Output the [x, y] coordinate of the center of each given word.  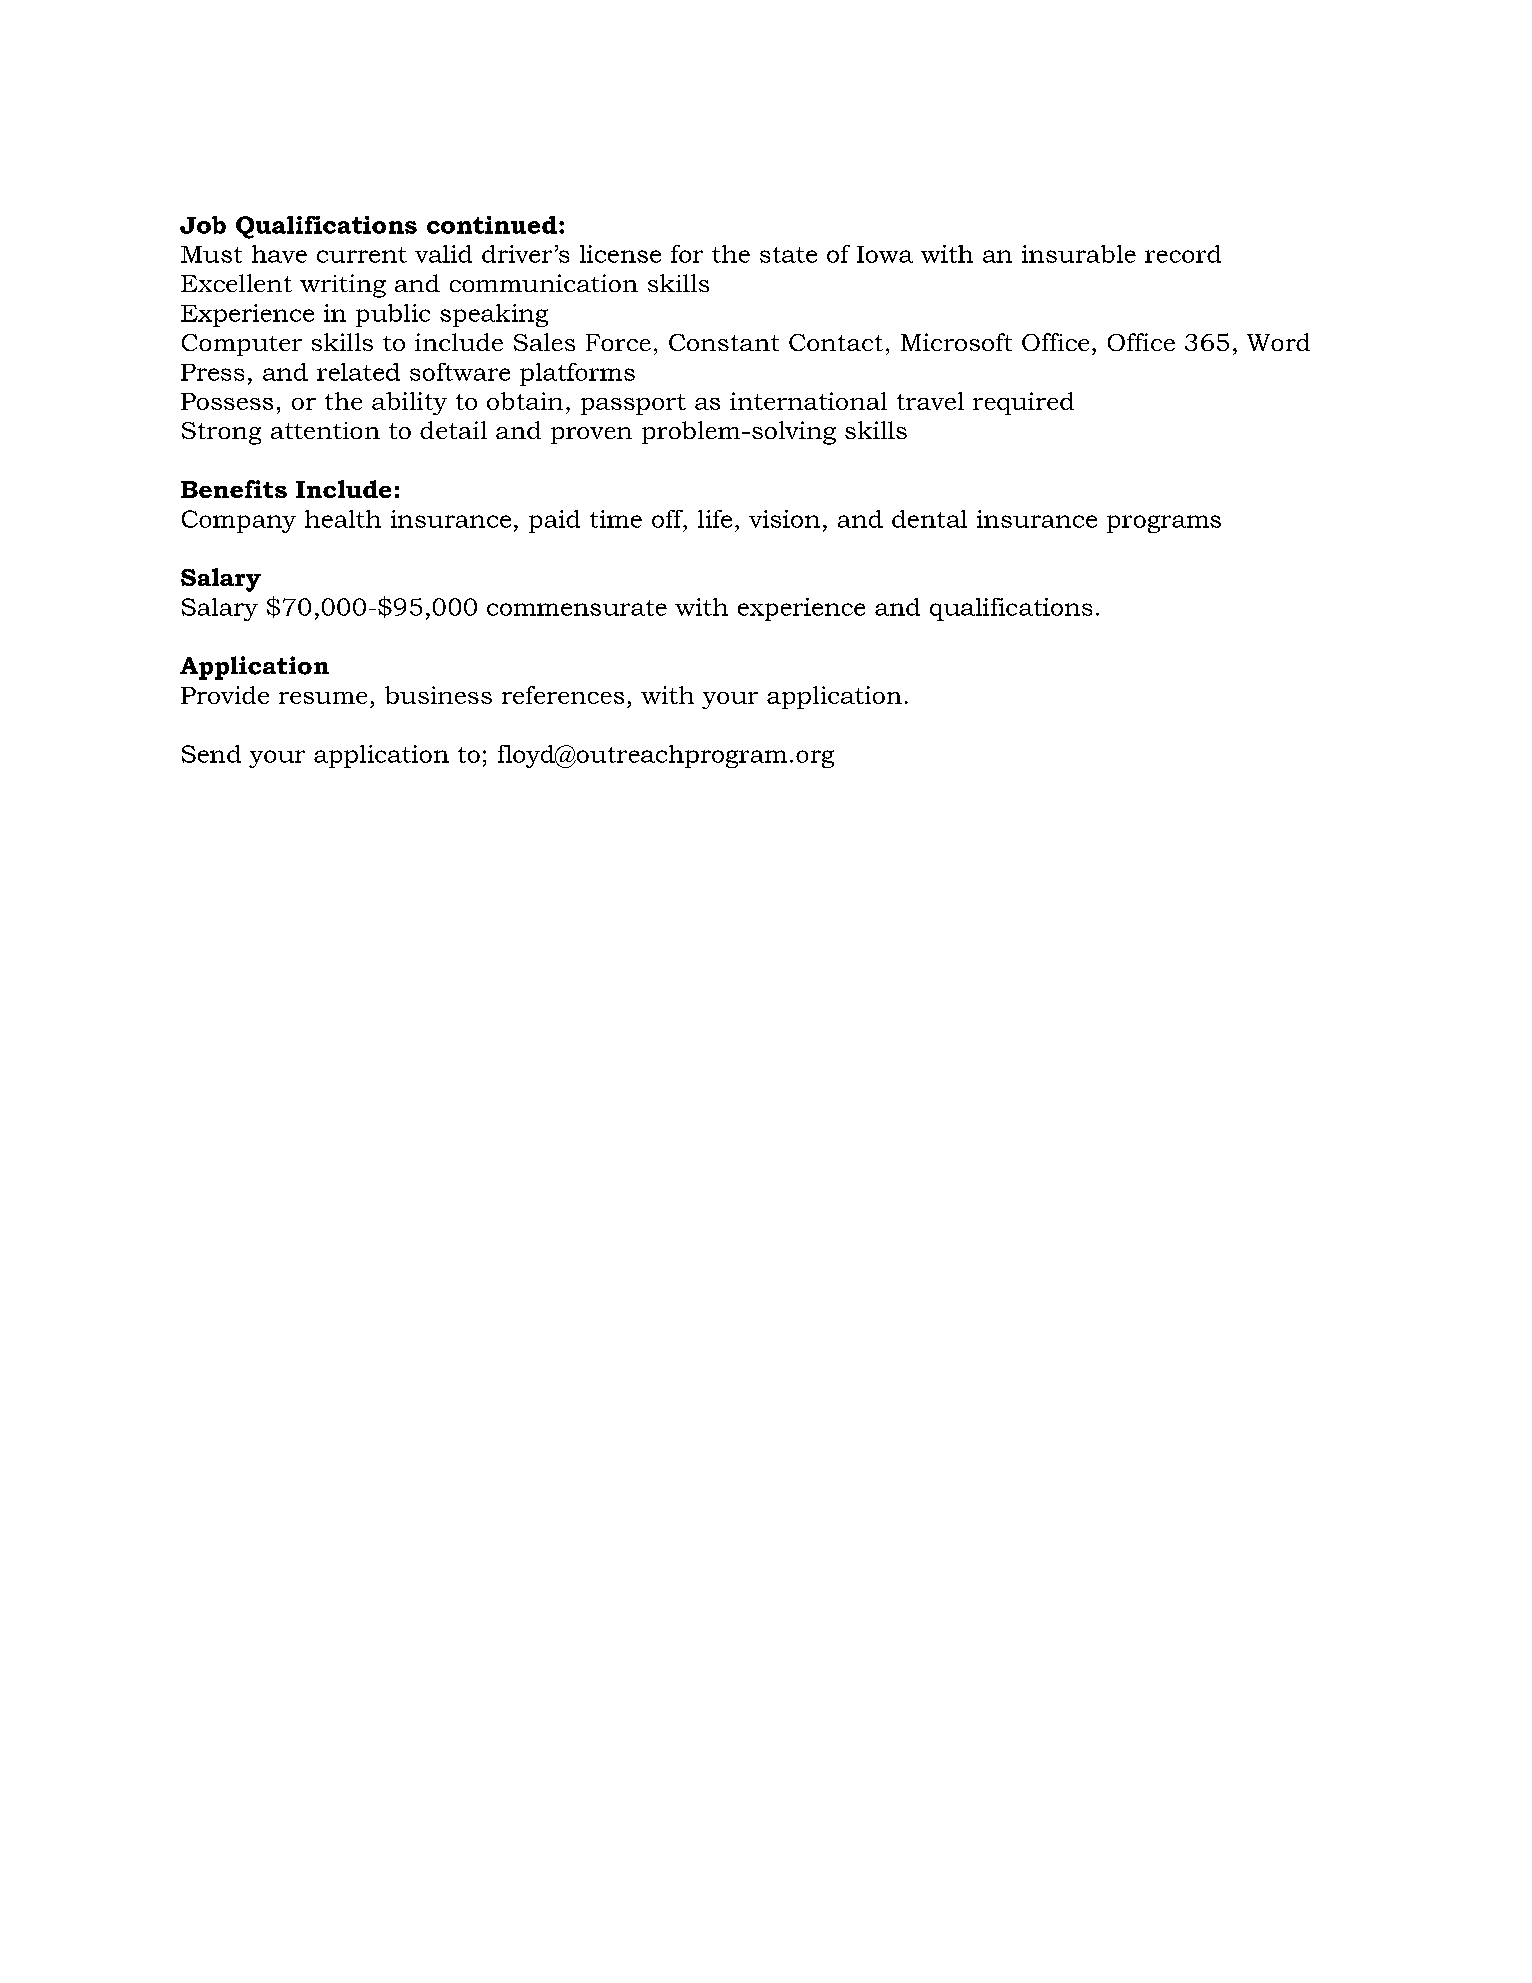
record [1183, 254]
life [715, 519]
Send [211, 754]
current [362, 255]
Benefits [234, 489]
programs [1164, 524]
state [788, 255]
